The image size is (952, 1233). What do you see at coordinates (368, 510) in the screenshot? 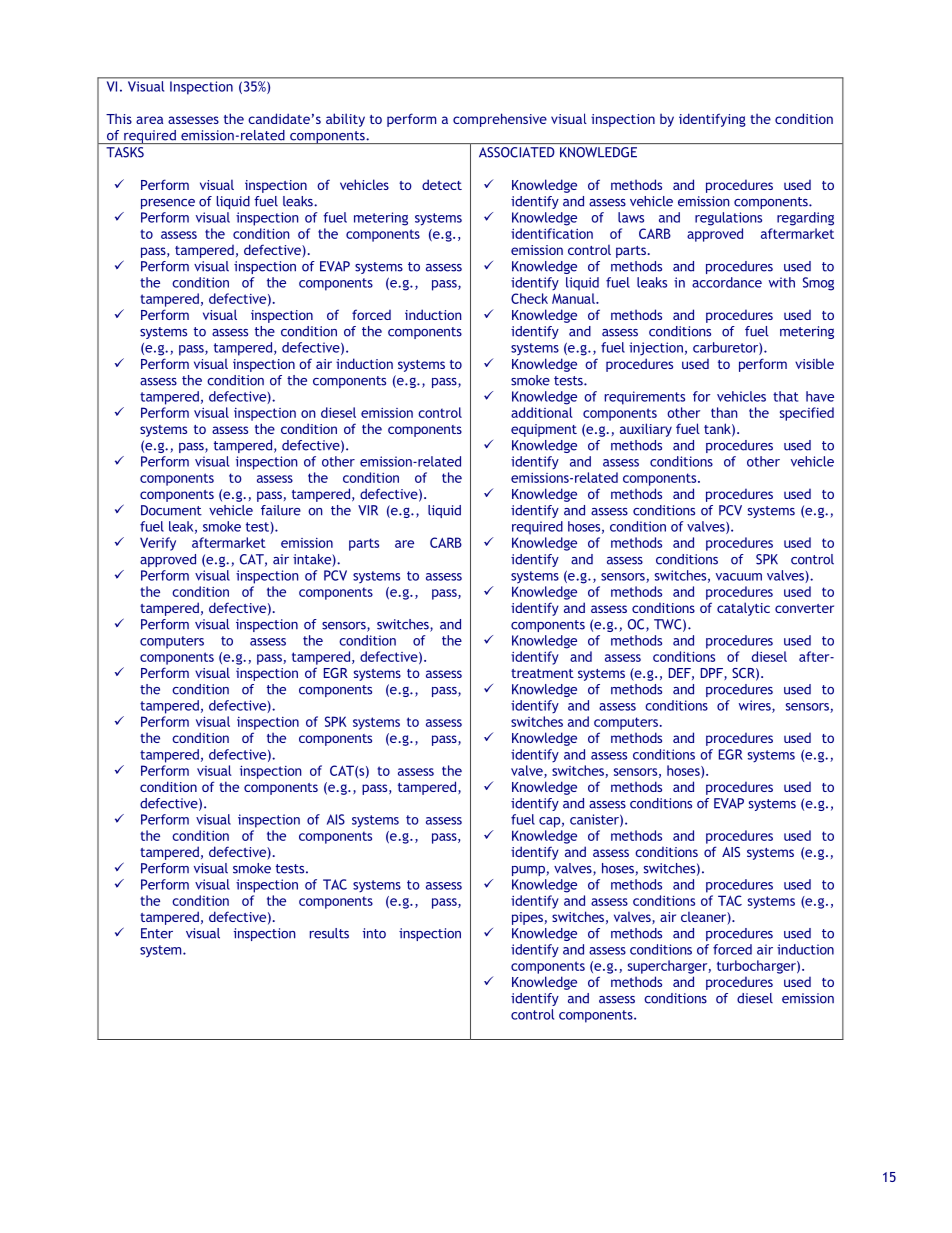
I see `VIR` at bounding box center [368, 510].
